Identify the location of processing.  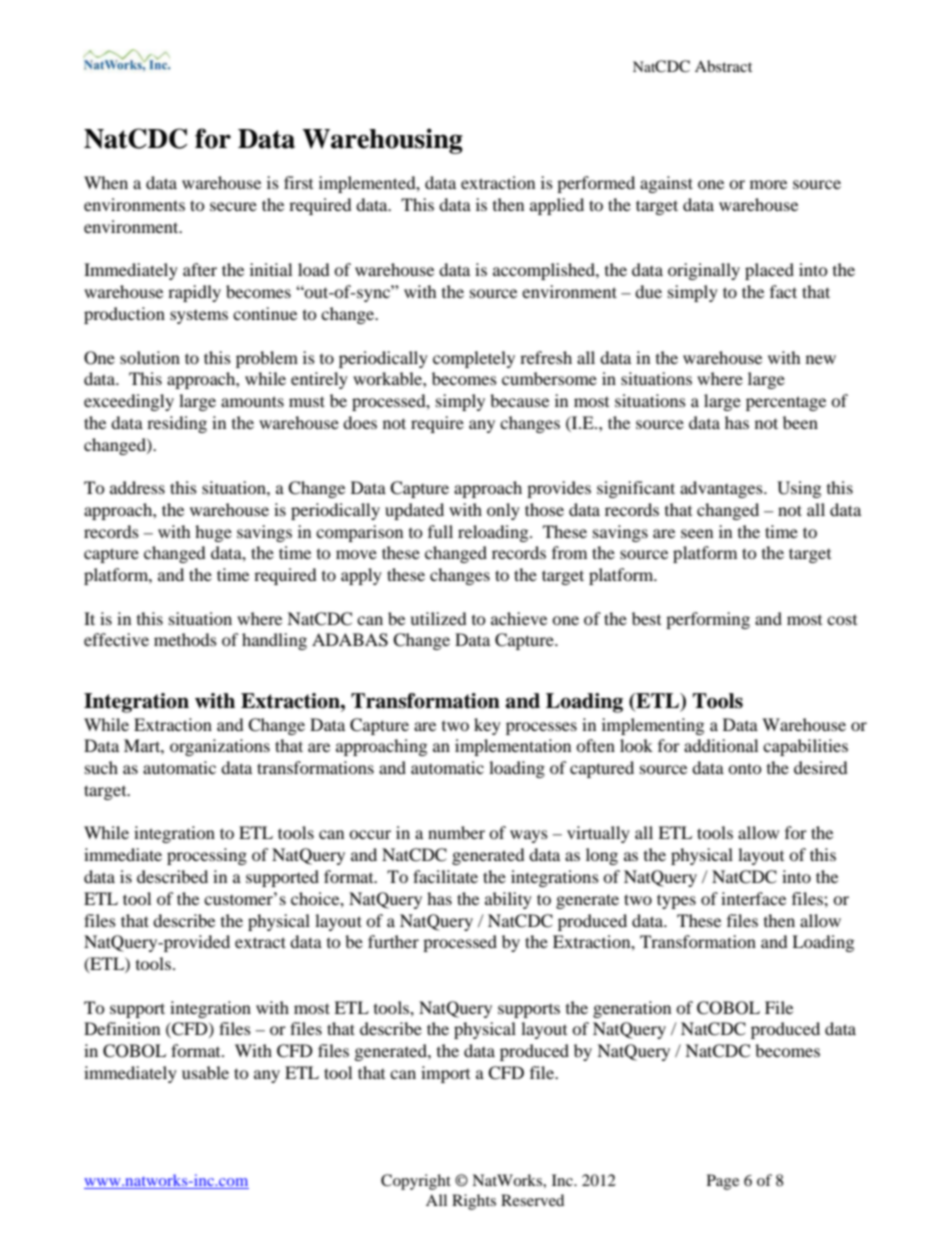
(207, 856).
